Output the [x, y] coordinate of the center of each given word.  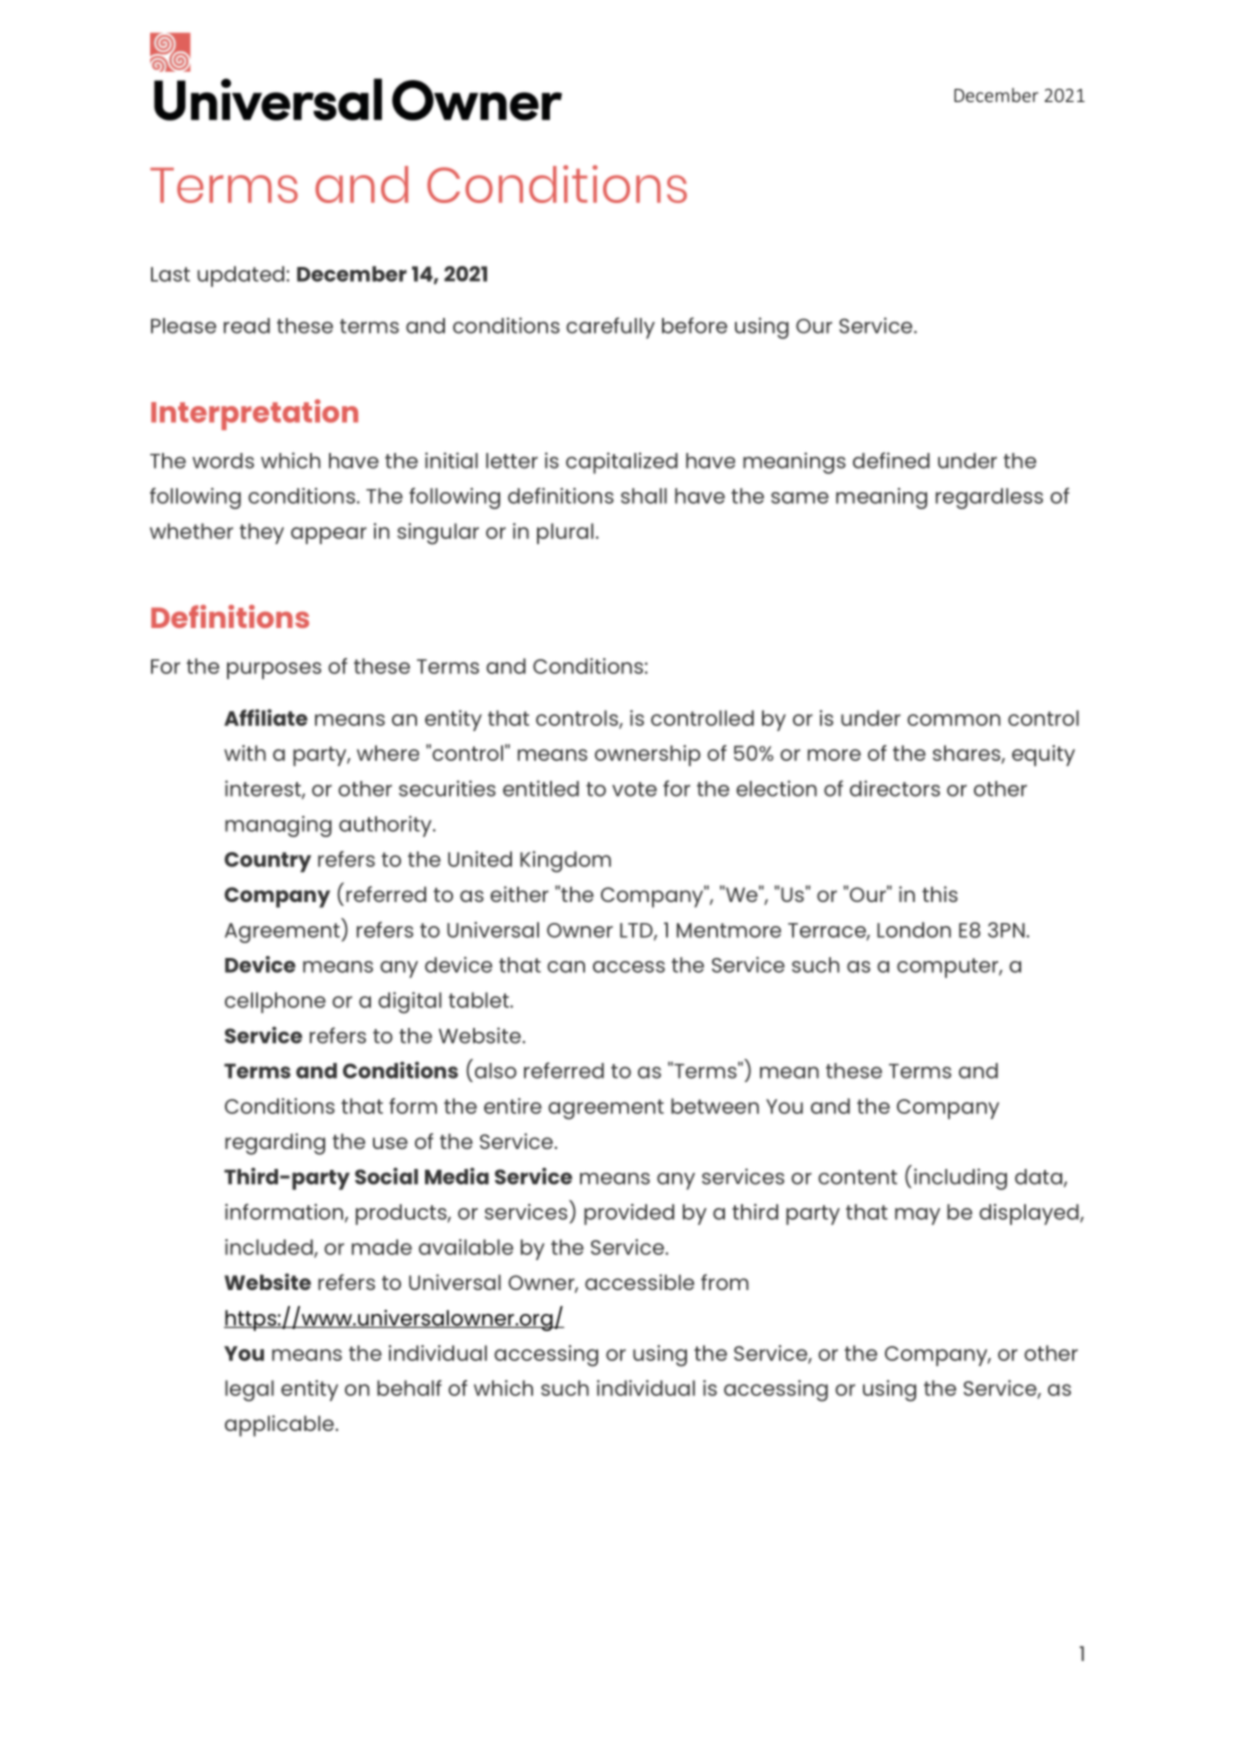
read [247, 326]
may [917, 1216]
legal [249, 1391]
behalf [409, 1388]
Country [267, 862]
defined [891, 460]
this [940, 894]
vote [634, 789]
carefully [610, 328]
